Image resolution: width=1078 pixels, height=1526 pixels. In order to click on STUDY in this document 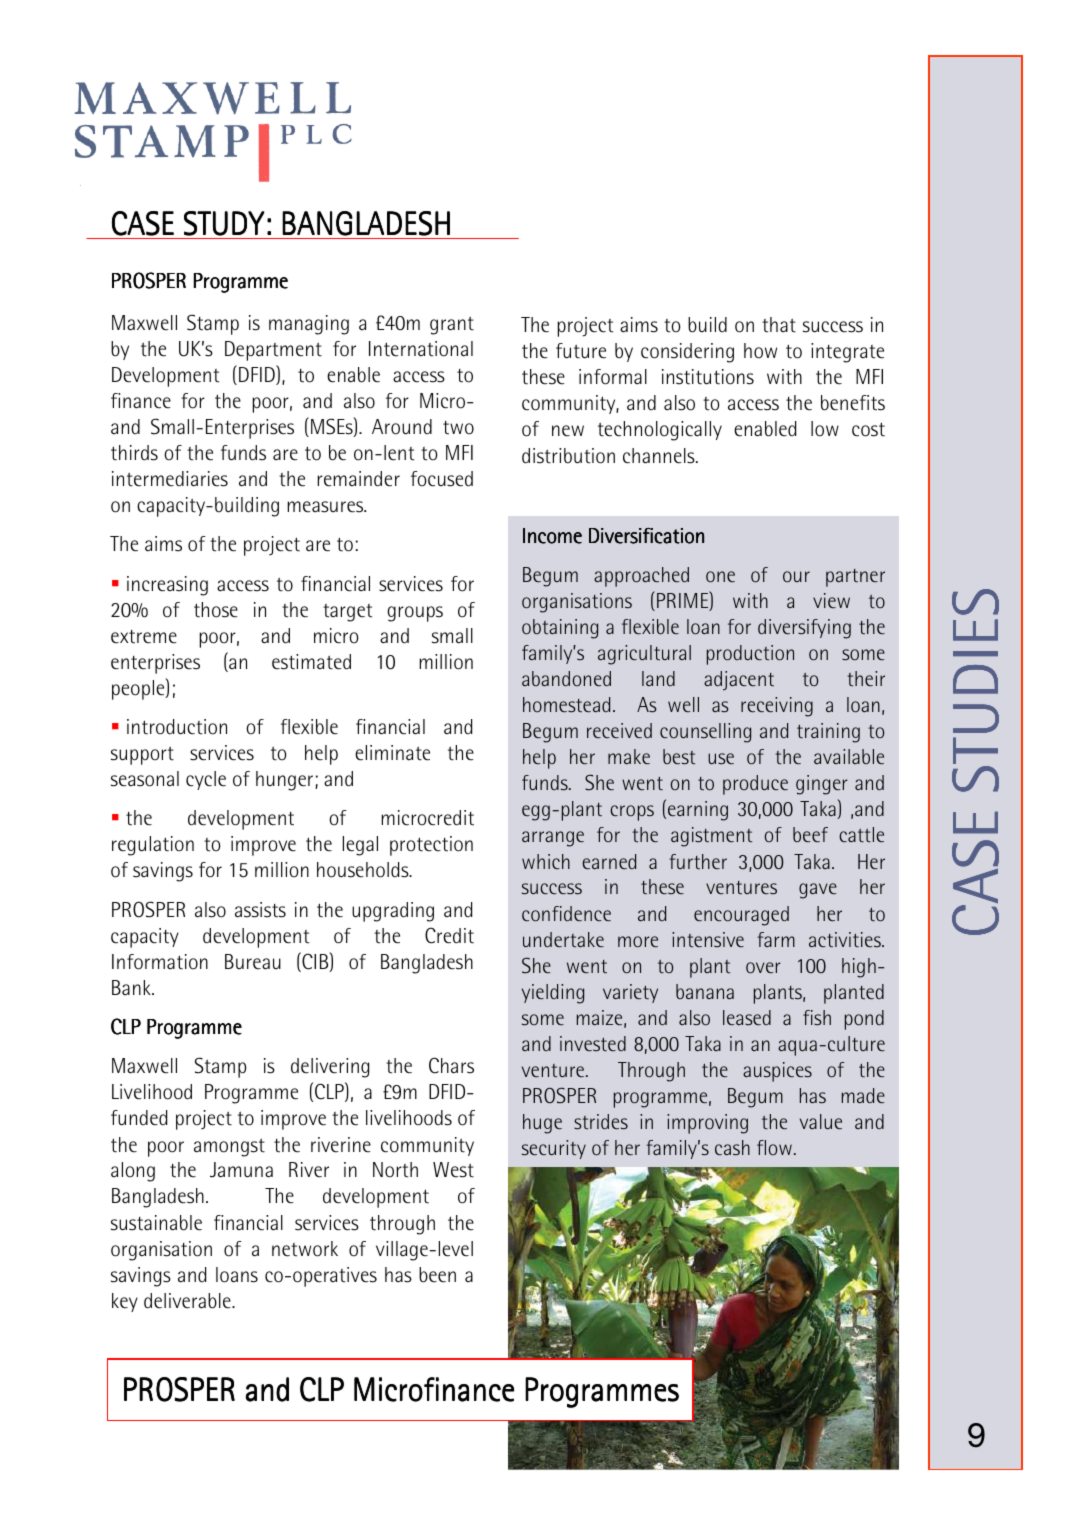, I will do `click(224, 223)`.
